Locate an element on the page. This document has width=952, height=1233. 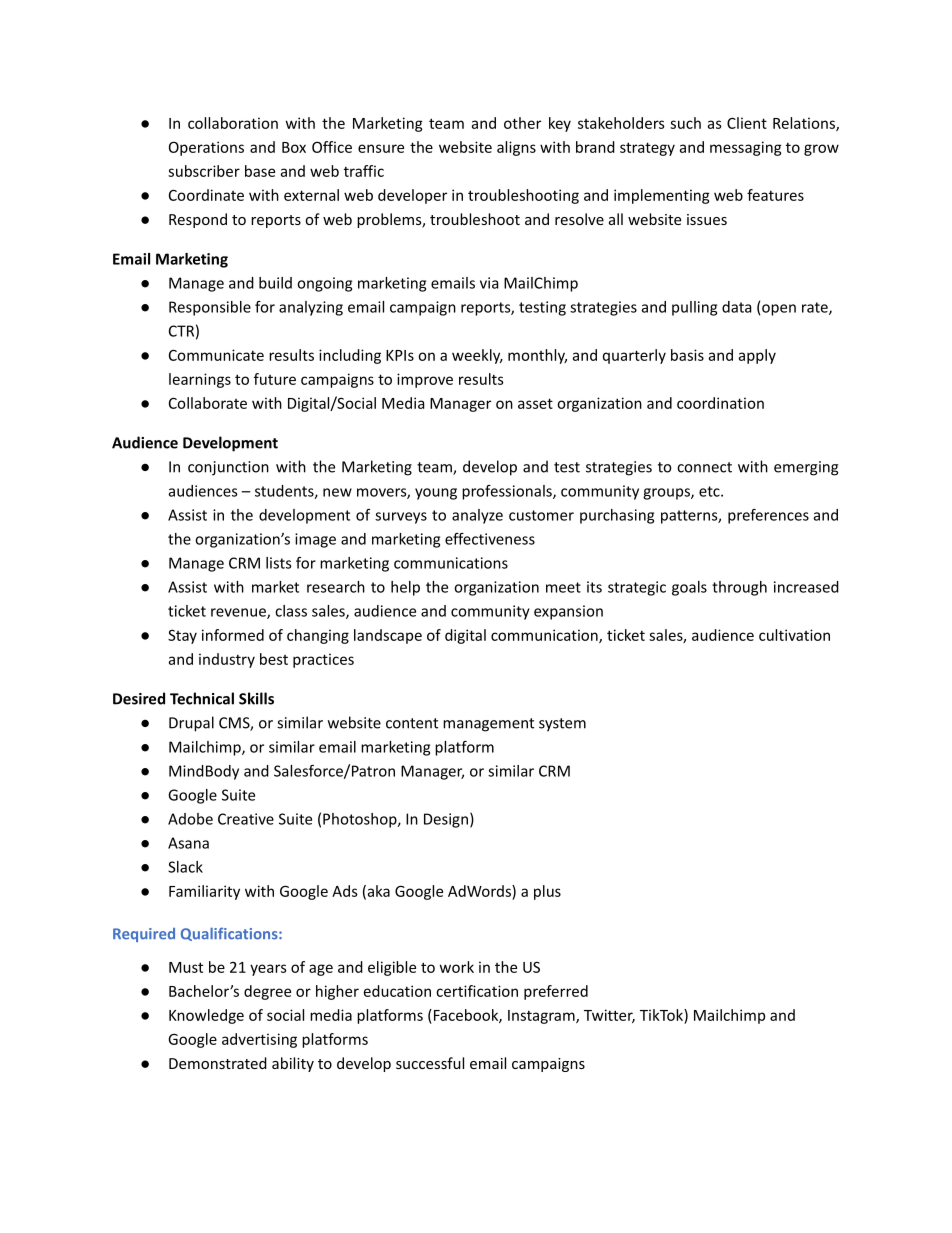
help is located at coordinates (405, 588).
